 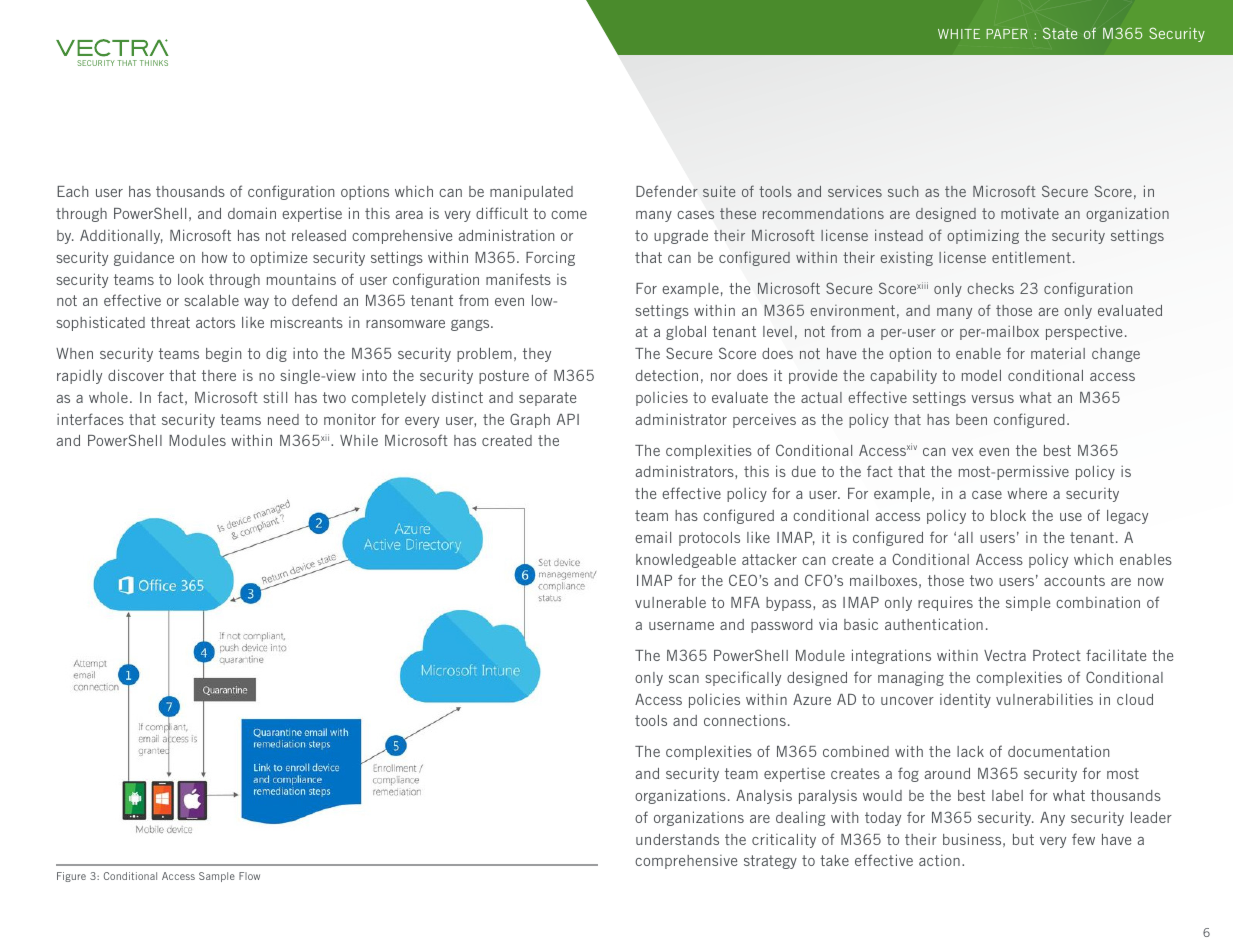 What do you see at coordinates (217, 877) in the page?
I see `Sample` at bounding box center [217, 877].
